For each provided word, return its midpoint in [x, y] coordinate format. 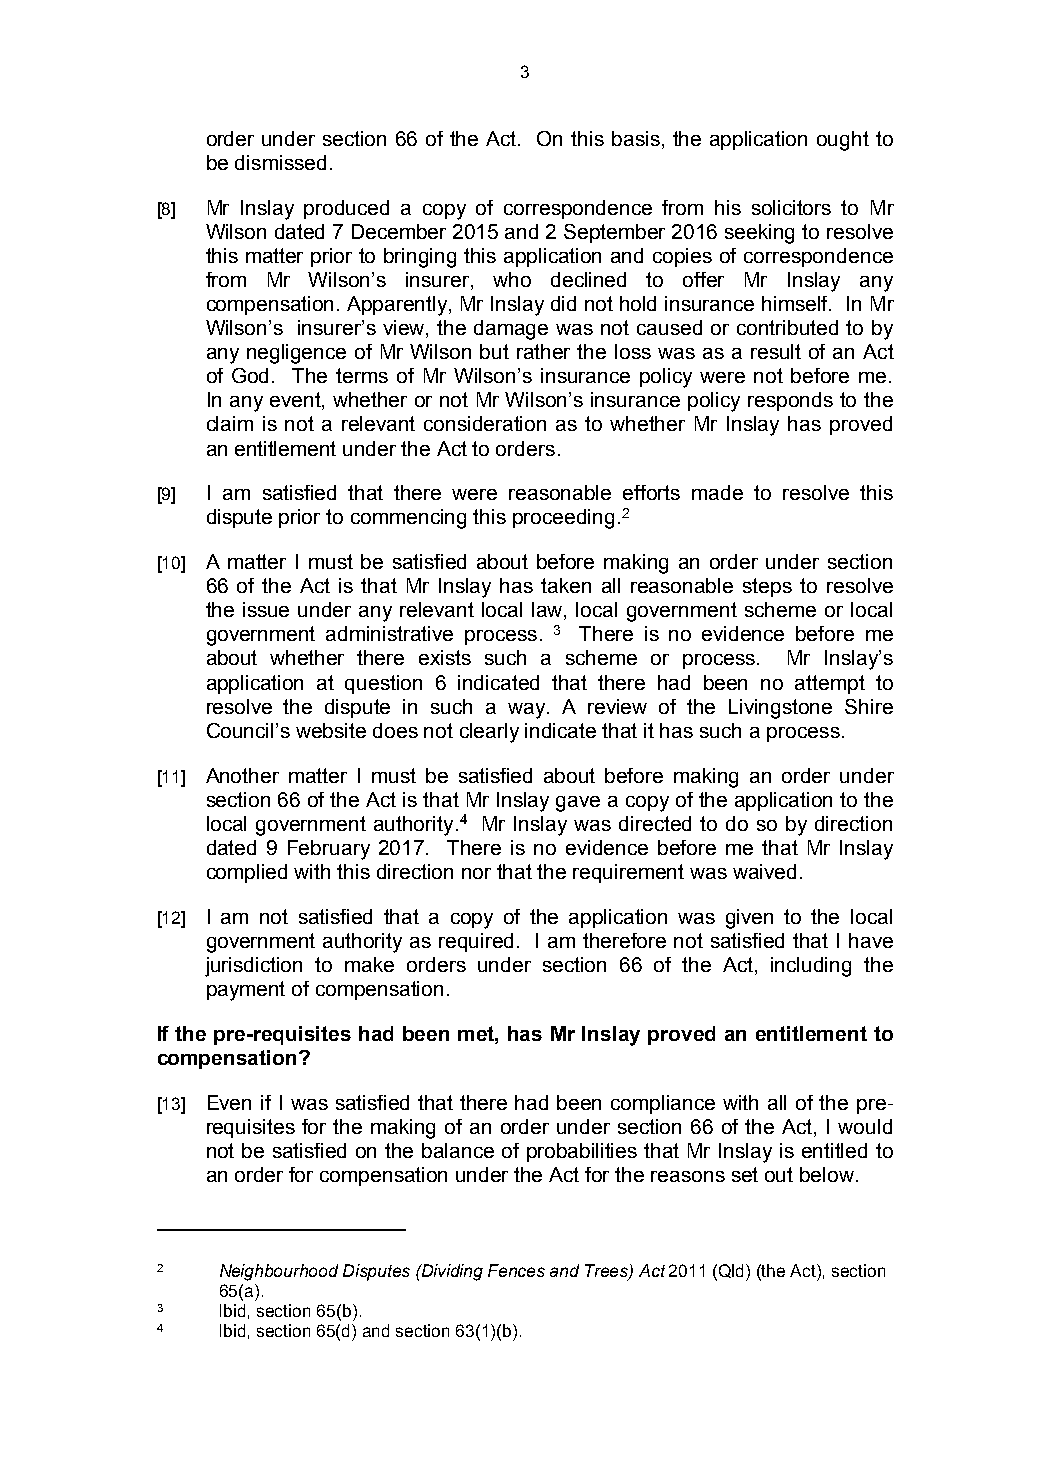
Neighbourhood [279, 1272]
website [331, 730]
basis [636, 138]
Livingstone [780, 709]
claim [230, 423]
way [528, 711]
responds [790, 401]
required [476, 942]
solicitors [791, 207]
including [811, 967]
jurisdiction [253, 967]
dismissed [280, 162]
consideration [485, 423]
